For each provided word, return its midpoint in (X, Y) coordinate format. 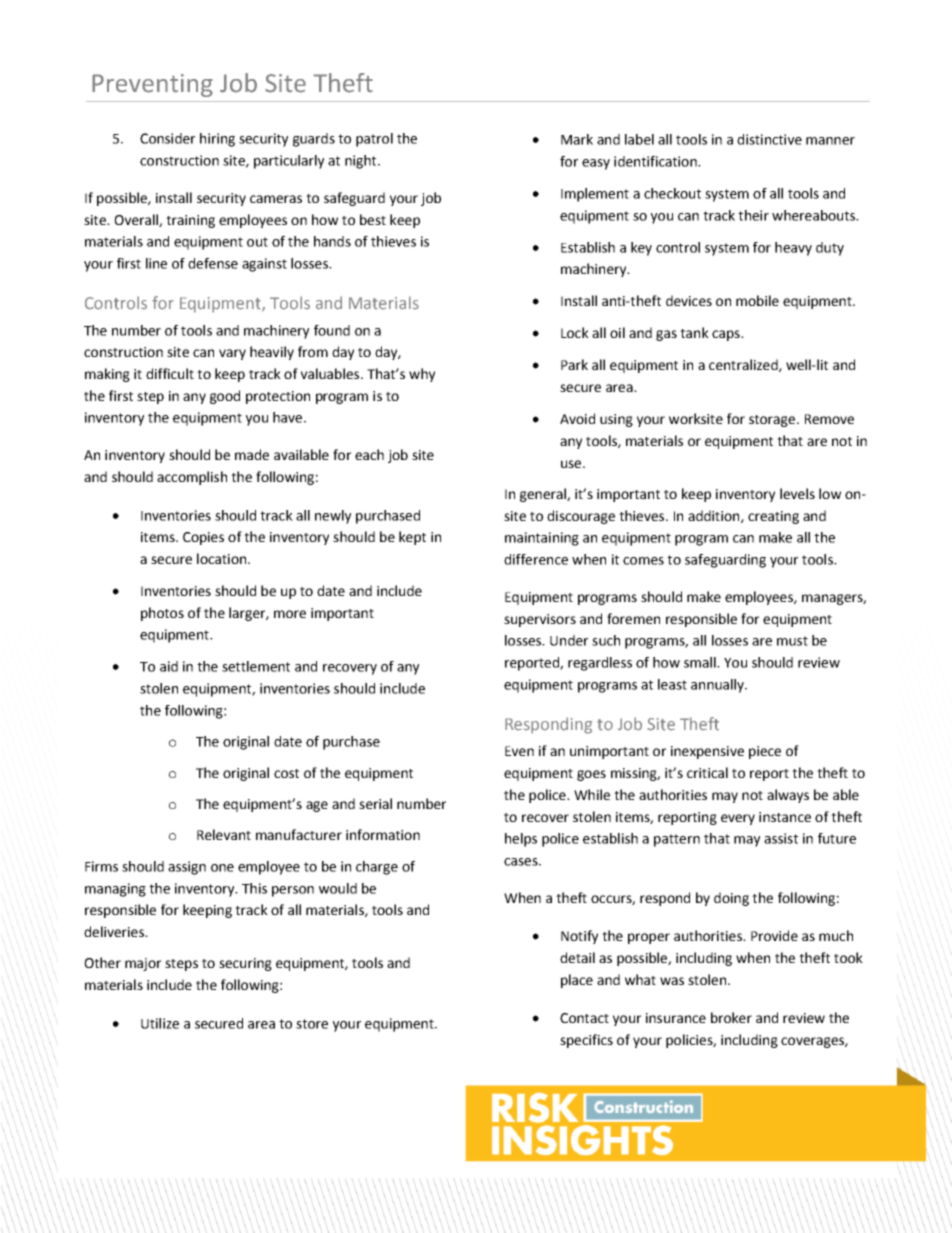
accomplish (192, 478)
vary (232, 354)
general (544, 495)
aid (169, 666)
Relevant (224, 834)
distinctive (769, 139)
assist (781, 838)
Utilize (160, 1023)
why (422, 375)
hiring (217, 140)
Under (569, 640)
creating (773, 517)
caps (727, 335)
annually (718, 686)
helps (521, 840)
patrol (374, 140)
